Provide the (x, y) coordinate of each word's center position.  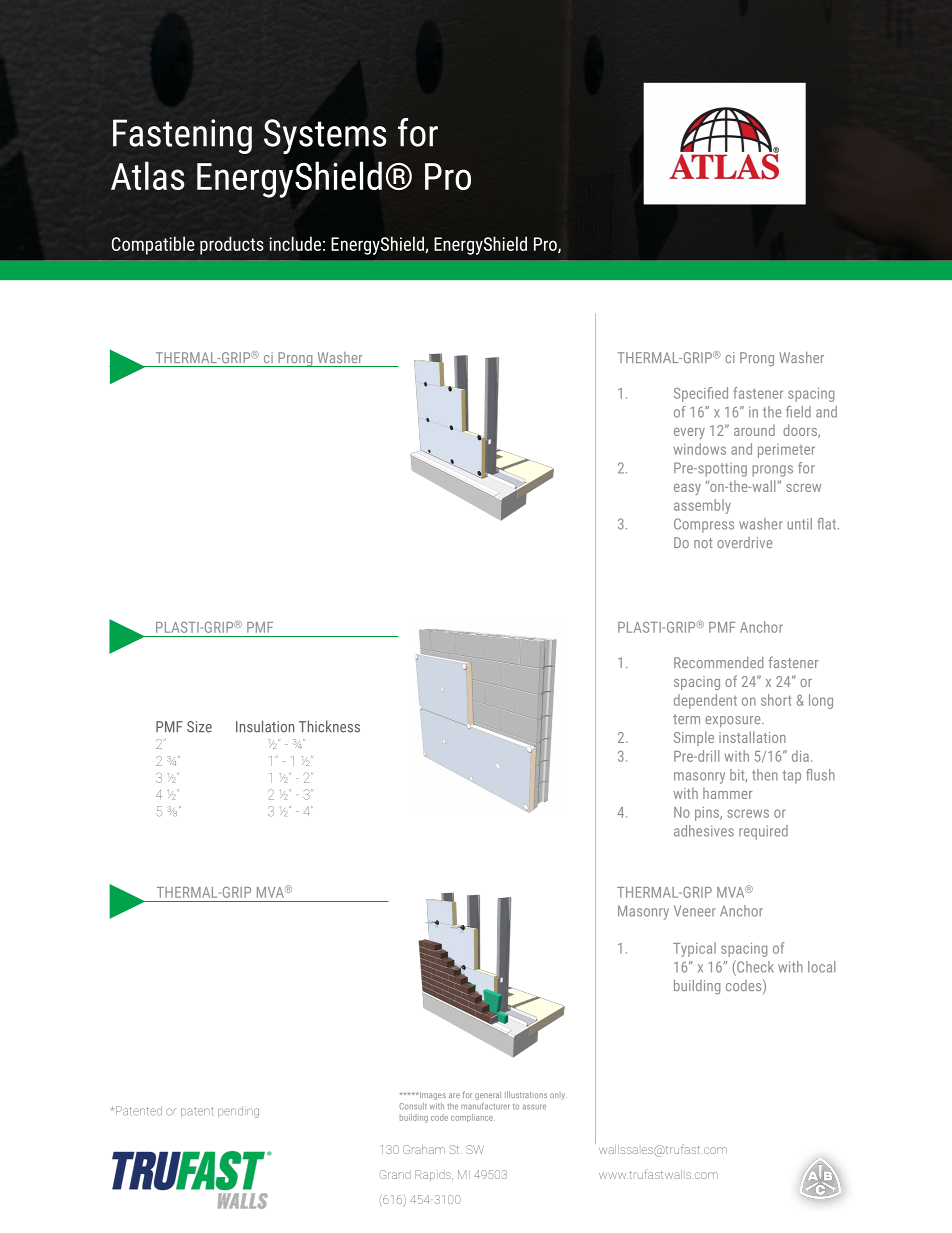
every (689, 433)
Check (754, 966)
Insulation (265, 726)
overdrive (744, 542)
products (232, 245)
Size (199, 727)
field (798, 412)
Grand (395, 1174)
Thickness (329, 726)
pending (238, 1112)
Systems (325, 136)
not (703, 543)
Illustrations (526, 1094)
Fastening (182, 136)
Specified (701, 394)
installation (752, 737)
